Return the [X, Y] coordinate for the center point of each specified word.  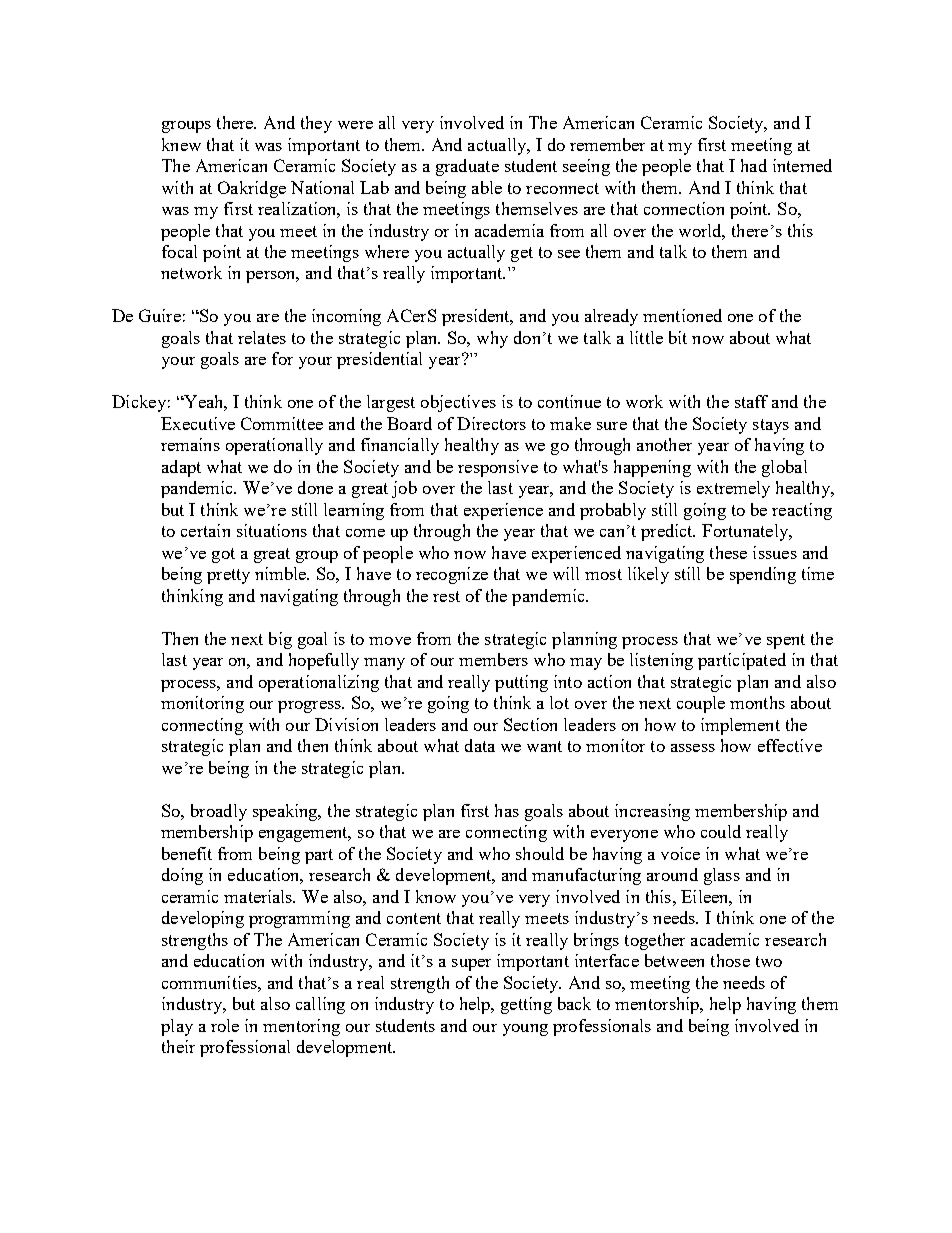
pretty [228, 576]
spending [763, 575]
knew [181, 144]
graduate [467, 167]
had [754, 165]
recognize [452, 575]
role [225, 1025]
